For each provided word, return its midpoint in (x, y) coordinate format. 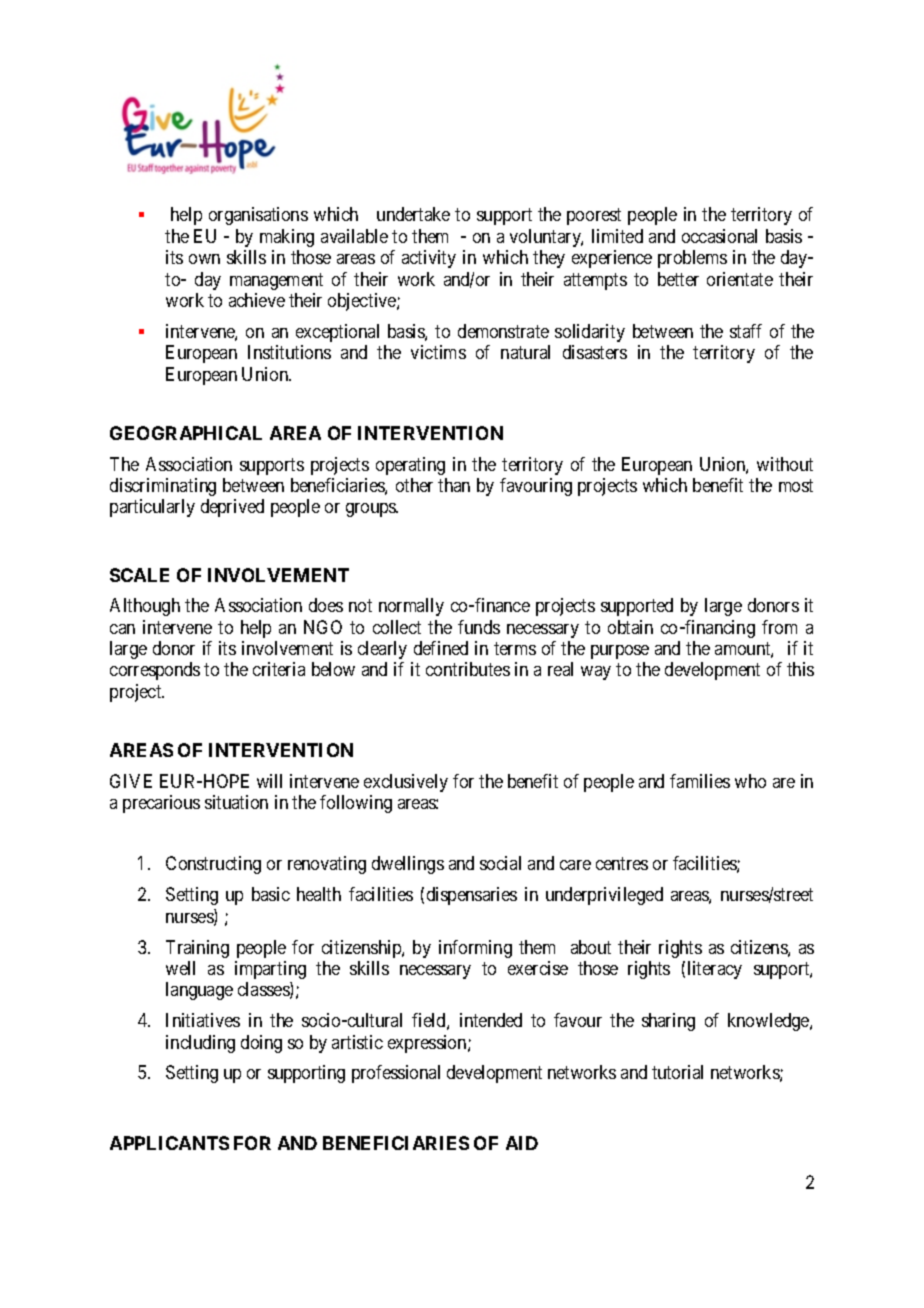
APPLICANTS (169, 1143)
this (800, 669)
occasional (719, 236)
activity (429, 259)
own (204, 259)
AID (522, 1143)
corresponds (155, 671)
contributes (468, 669)
